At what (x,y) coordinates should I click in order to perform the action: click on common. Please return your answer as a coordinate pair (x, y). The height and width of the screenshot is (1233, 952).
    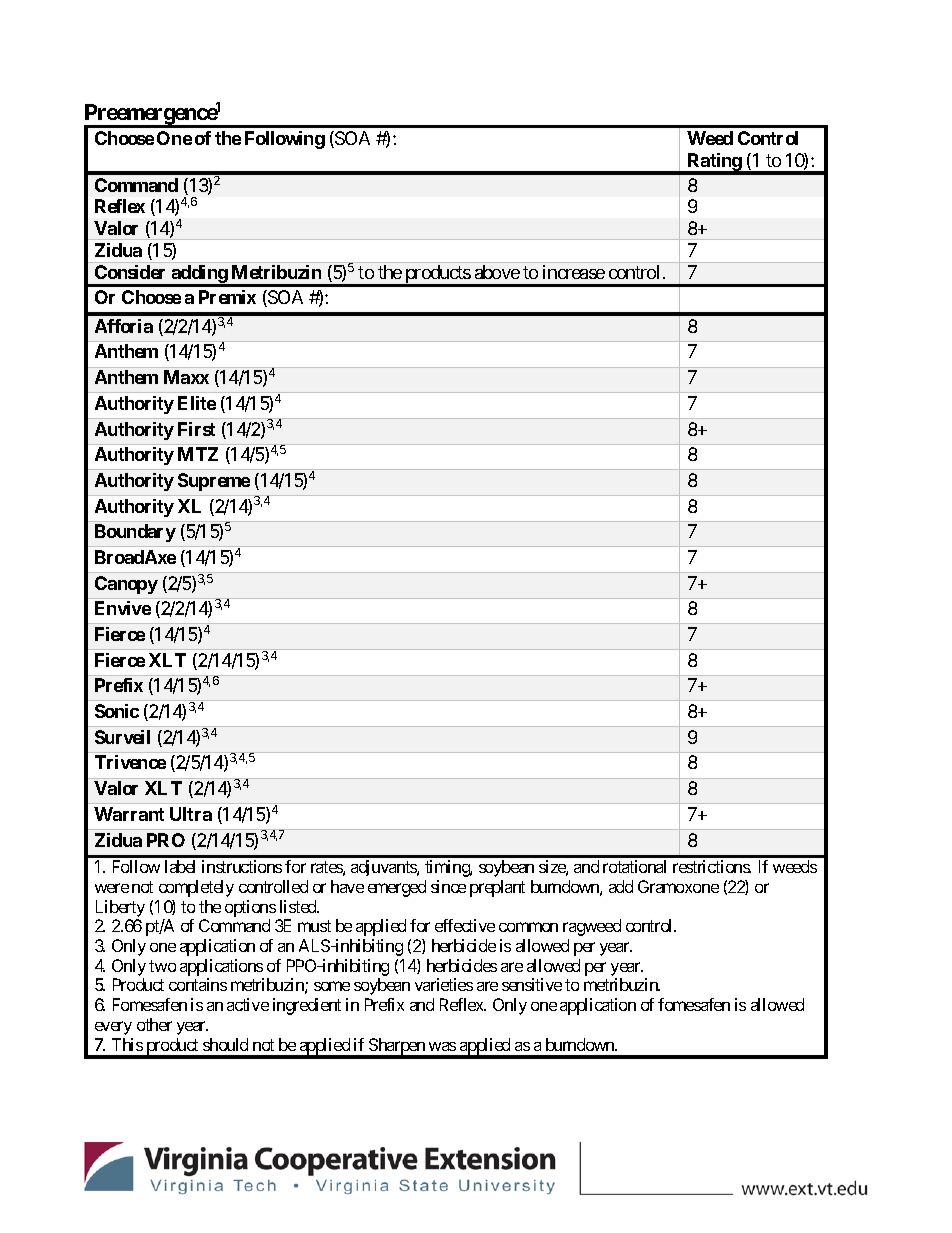
    Looking at the image, I should click on (528, 927).
